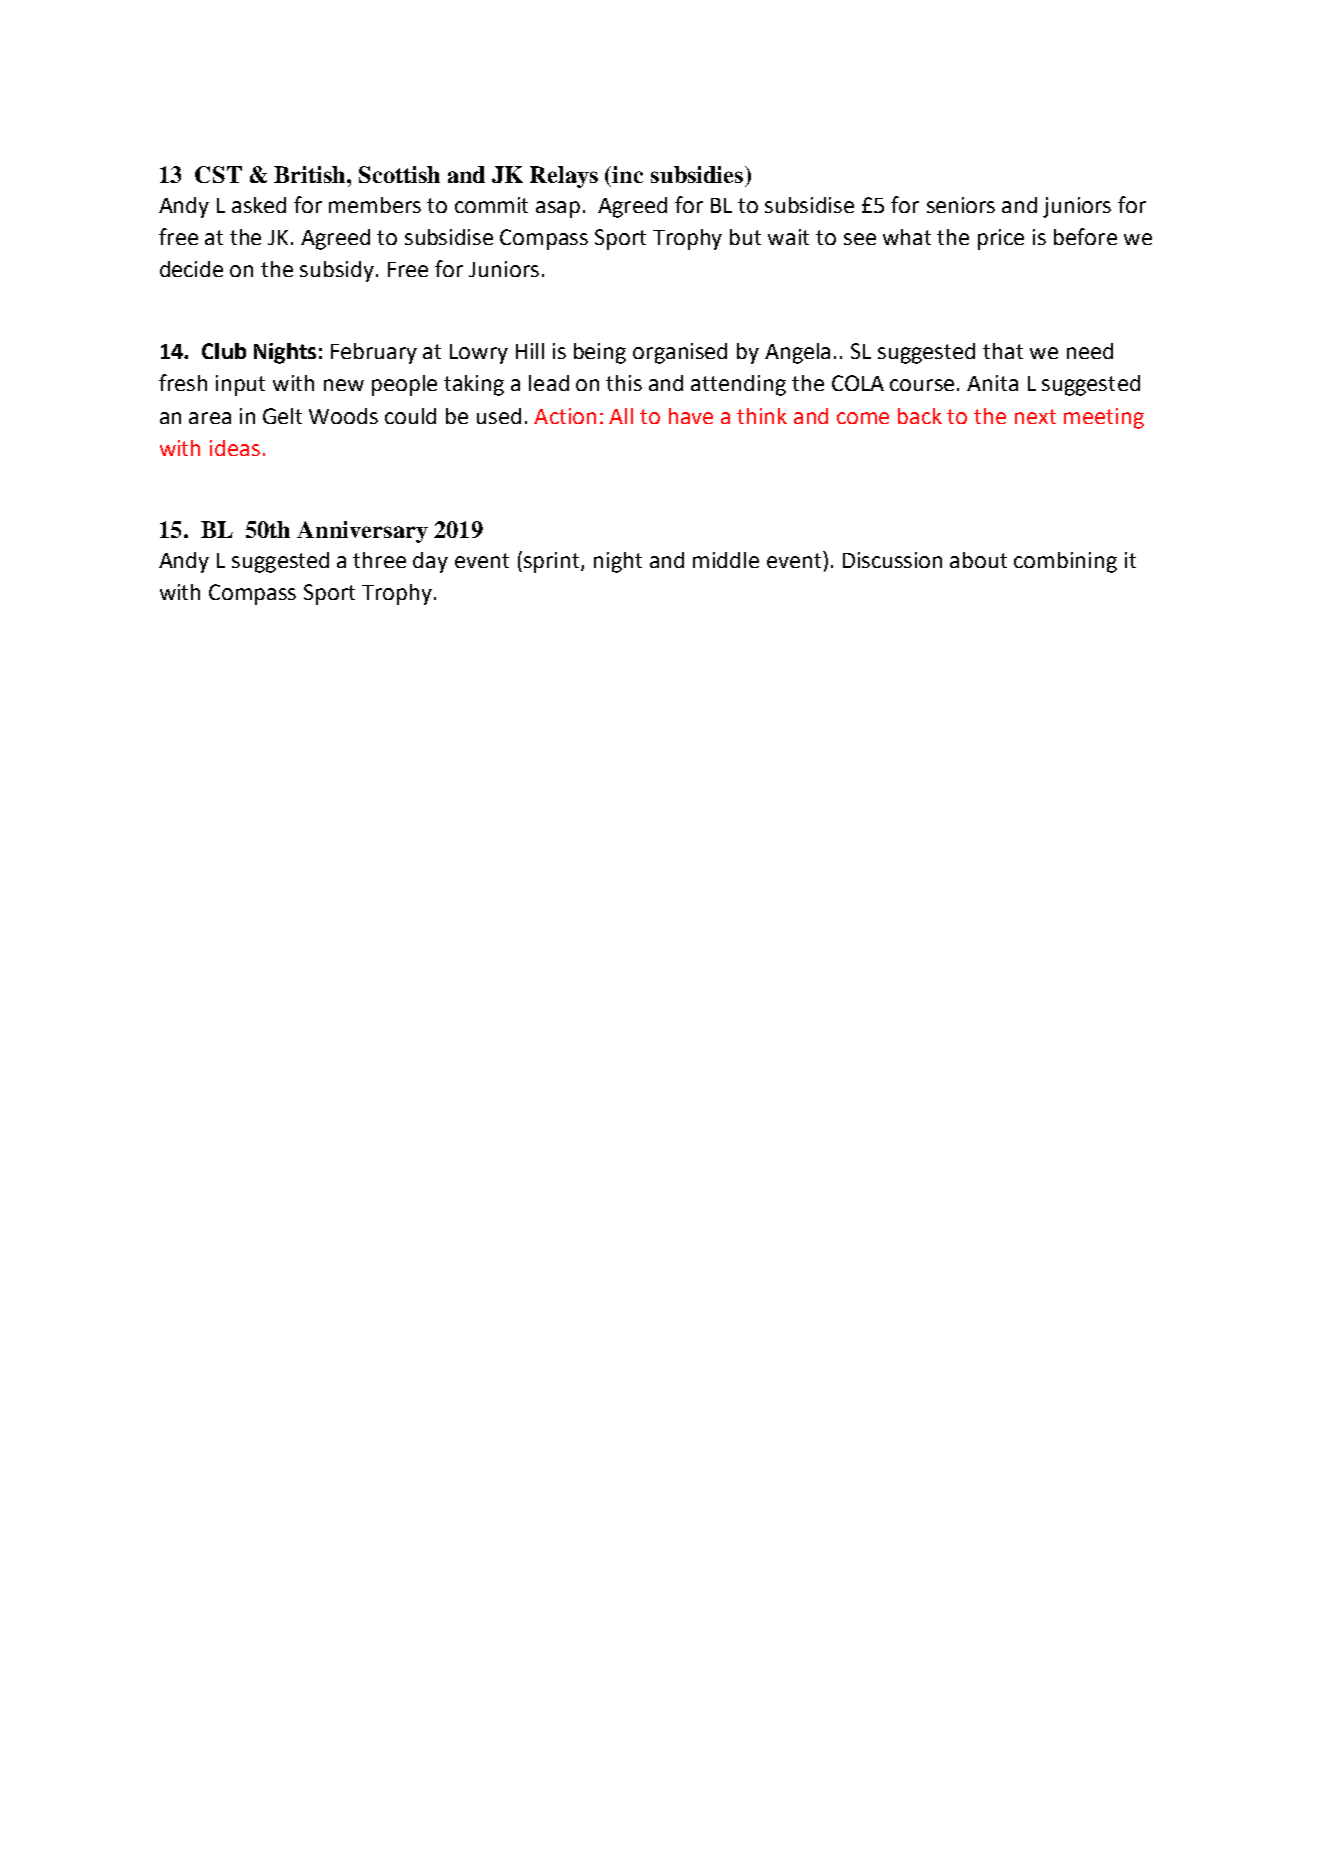  I want to click on new, so click(344, 385).
